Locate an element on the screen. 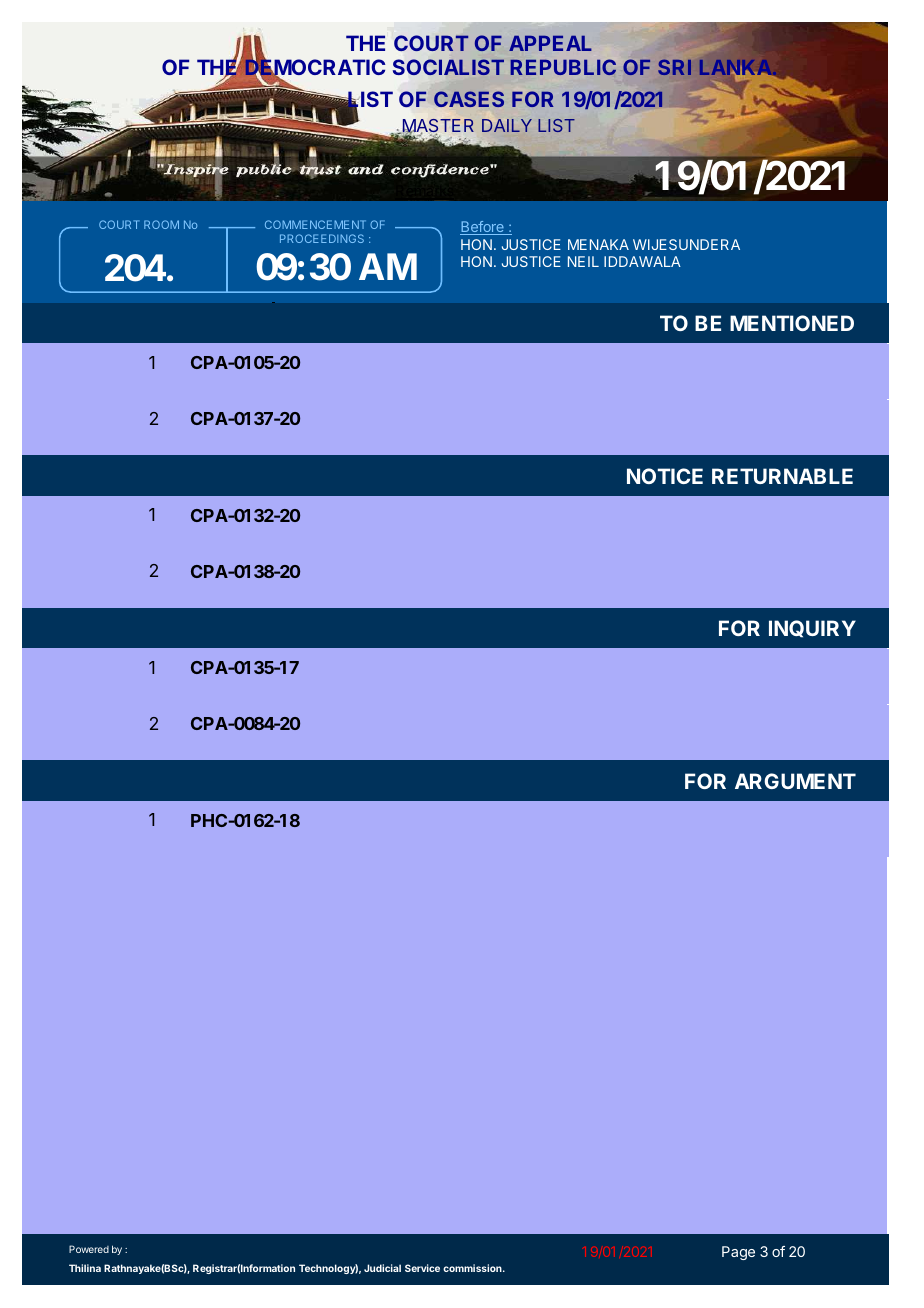 Image resolution: width=924 pixels, height=1308 pixels. MENTIONED is located at coordinates (792, 323).
